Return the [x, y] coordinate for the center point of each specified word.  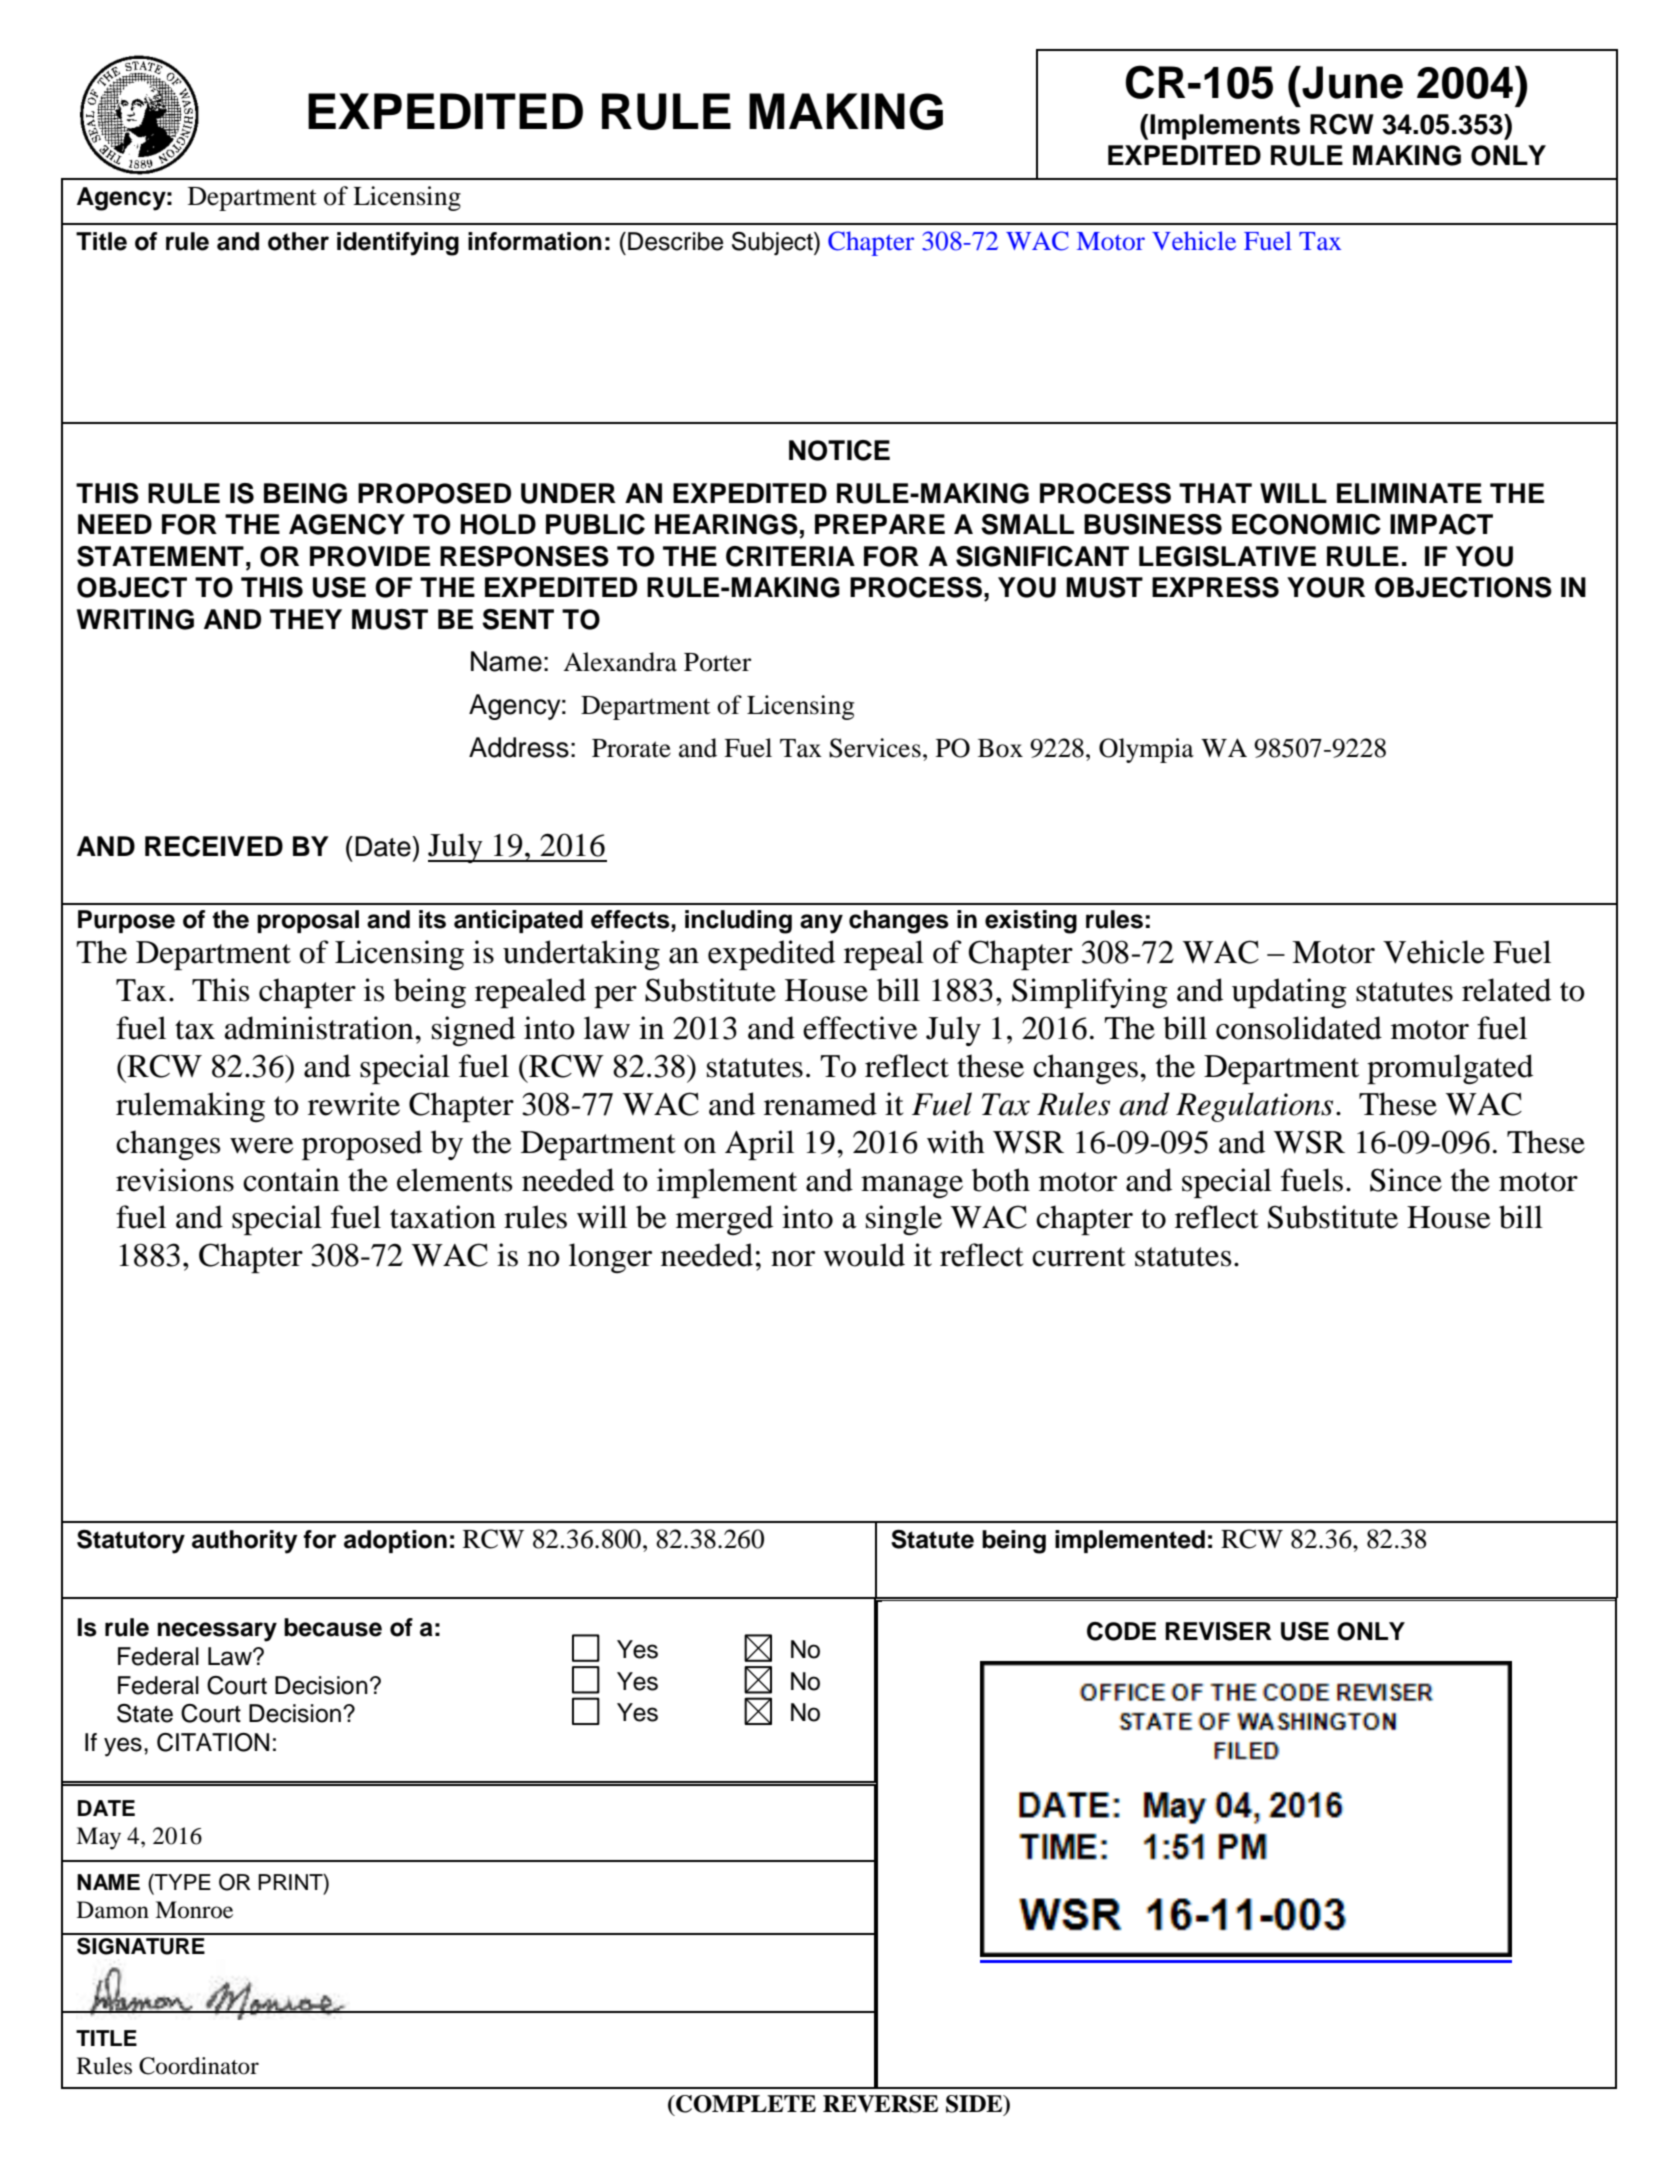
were [261, 1146]
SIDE [975, 2105]
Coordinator [199, 2066]
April [759, 1145]
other [298, 241]
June [1351, 82]
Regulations [1254, 1107]
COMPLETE [745, 2104]
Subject [773, 243]
